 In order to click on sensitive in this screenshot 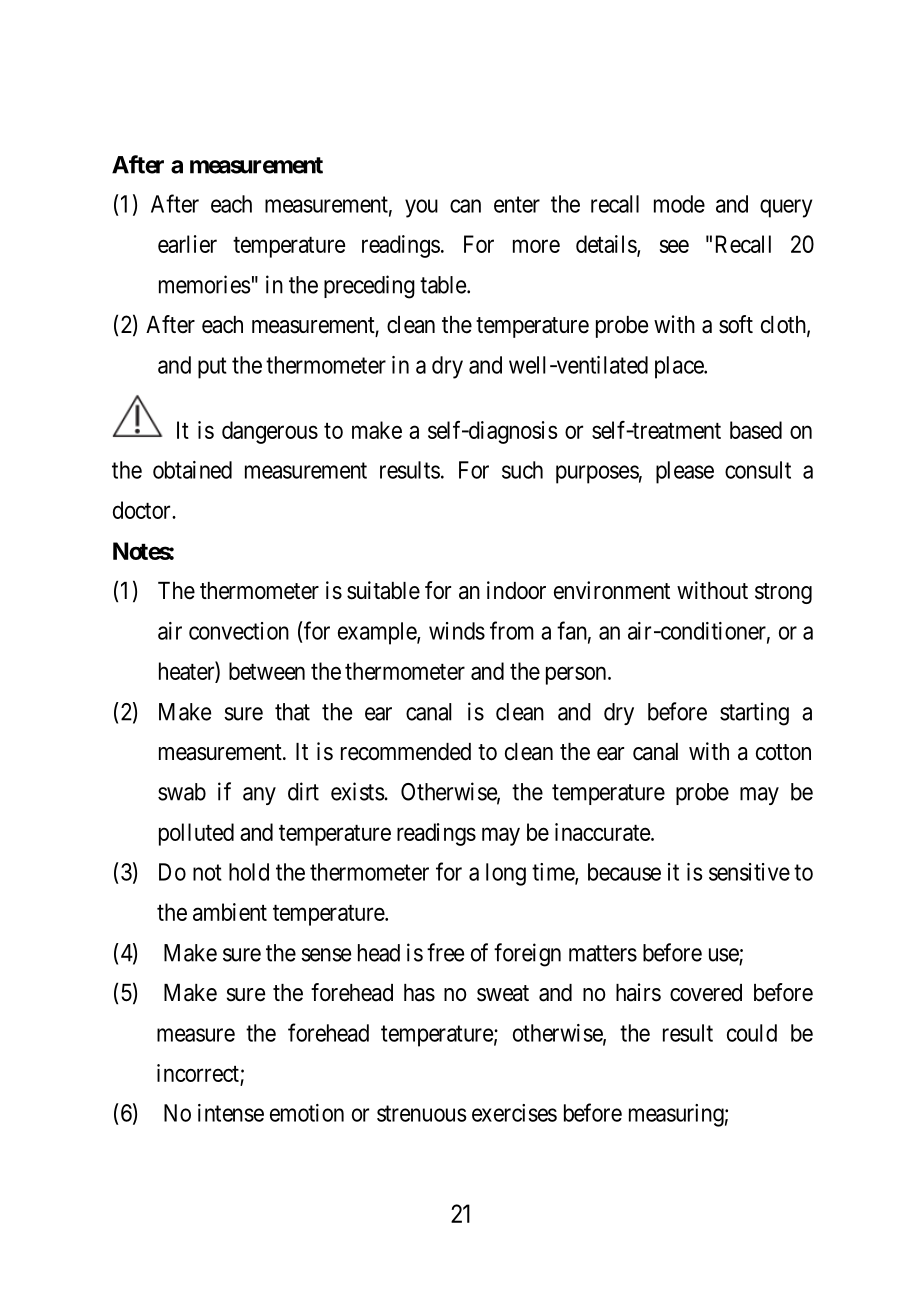, I will do `click(749, 872)`.
